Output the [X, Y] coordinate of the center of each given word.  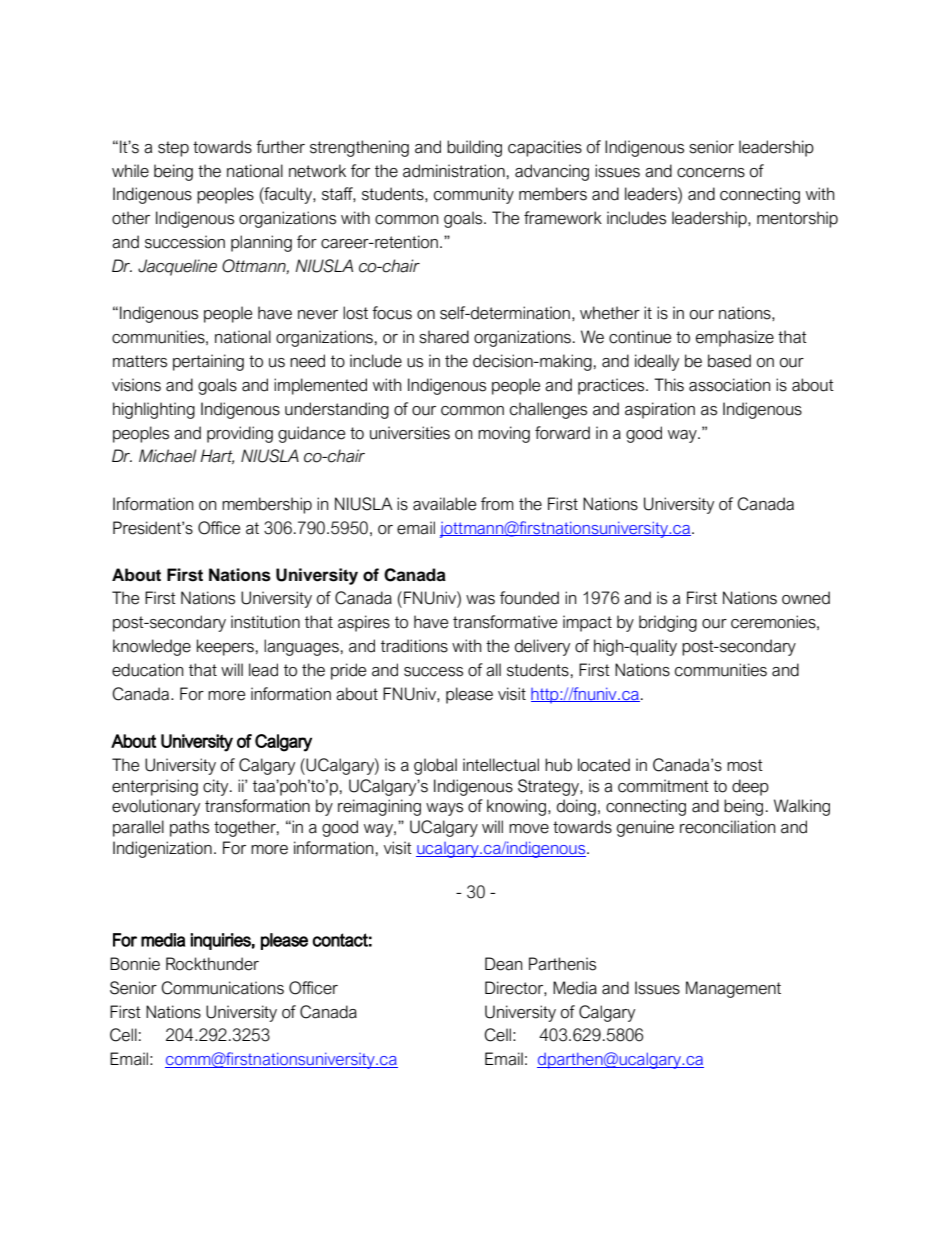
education [147, 670]
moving [504, 434]
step [173, 149]
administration [454, 171]
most [745, 765]
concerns [711, 173]
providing [240, 434]
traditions [414, 646]
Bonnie [135, 964]
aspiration [660, 410]
